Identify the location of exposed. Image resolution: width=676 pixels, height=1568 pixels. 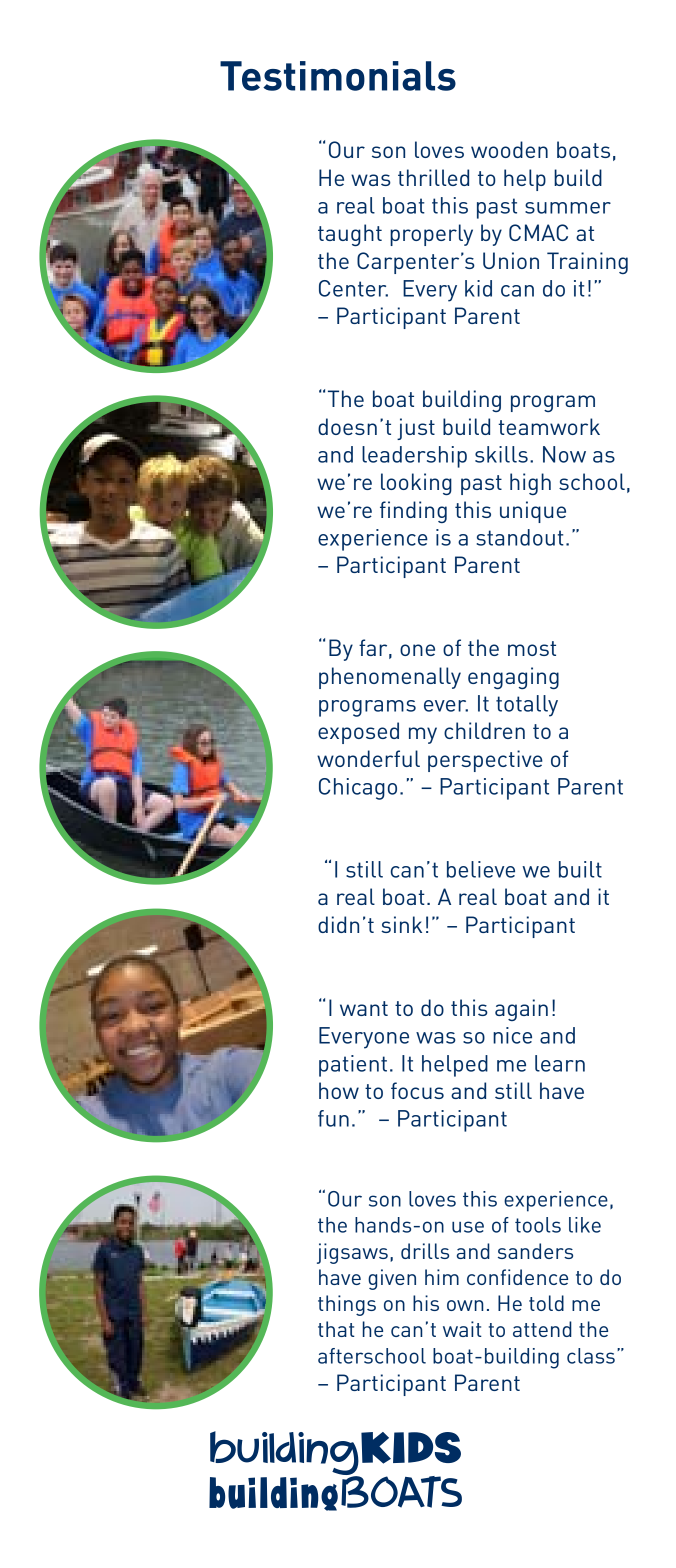
(358, 733).
